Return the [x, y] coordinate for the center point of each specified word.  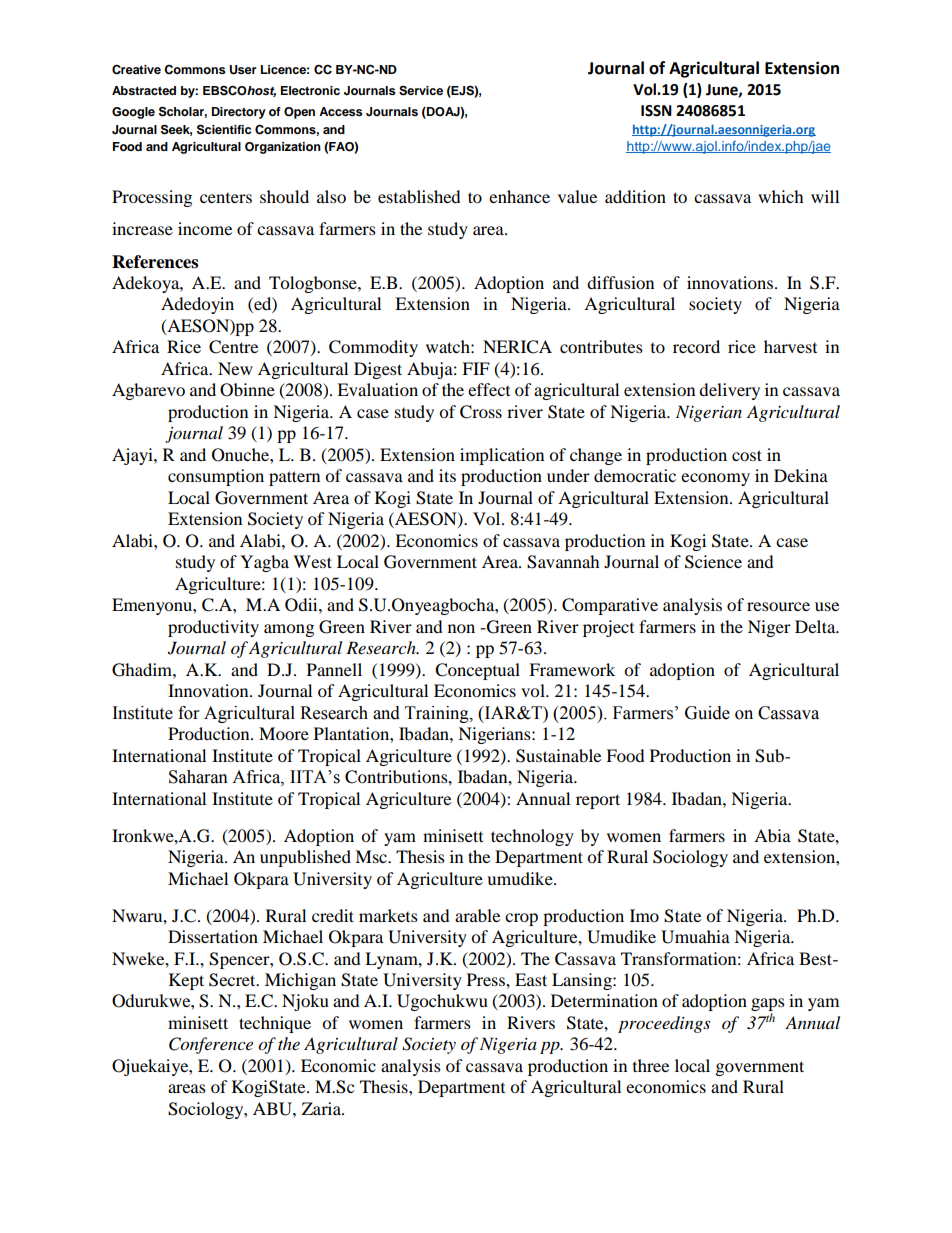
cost [747, 455]
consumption [216, 477]
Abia [772, 835]
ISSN [656, 111]
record [696, 346]
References [155, 262]
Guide [707, 713]
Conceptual [477, 671]
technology [532, 837]
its [447, 475]
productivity [213, 628]
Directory [239, 113]
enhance [519, 196]
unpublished [305, 858]
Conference [211, 1045]
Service [421, 90]
